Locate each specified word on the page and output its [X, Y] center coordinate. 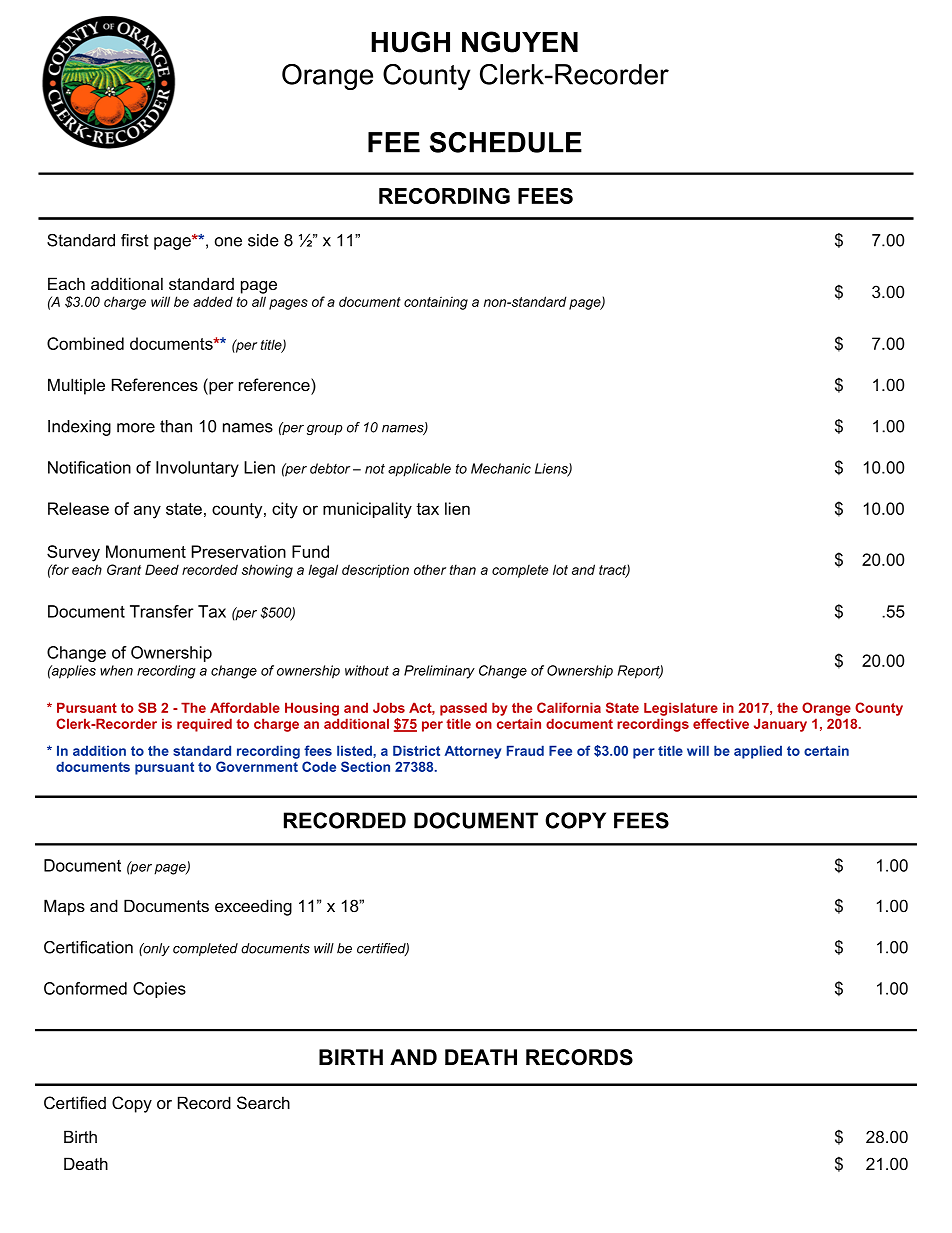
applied [758, 752]
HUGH [410, 42]
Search [263, 1103]
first [135, 240]
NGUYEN [520, 42]
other [430, 569]
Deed [162, 569]
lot [560, 569]
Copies [159, 990]
